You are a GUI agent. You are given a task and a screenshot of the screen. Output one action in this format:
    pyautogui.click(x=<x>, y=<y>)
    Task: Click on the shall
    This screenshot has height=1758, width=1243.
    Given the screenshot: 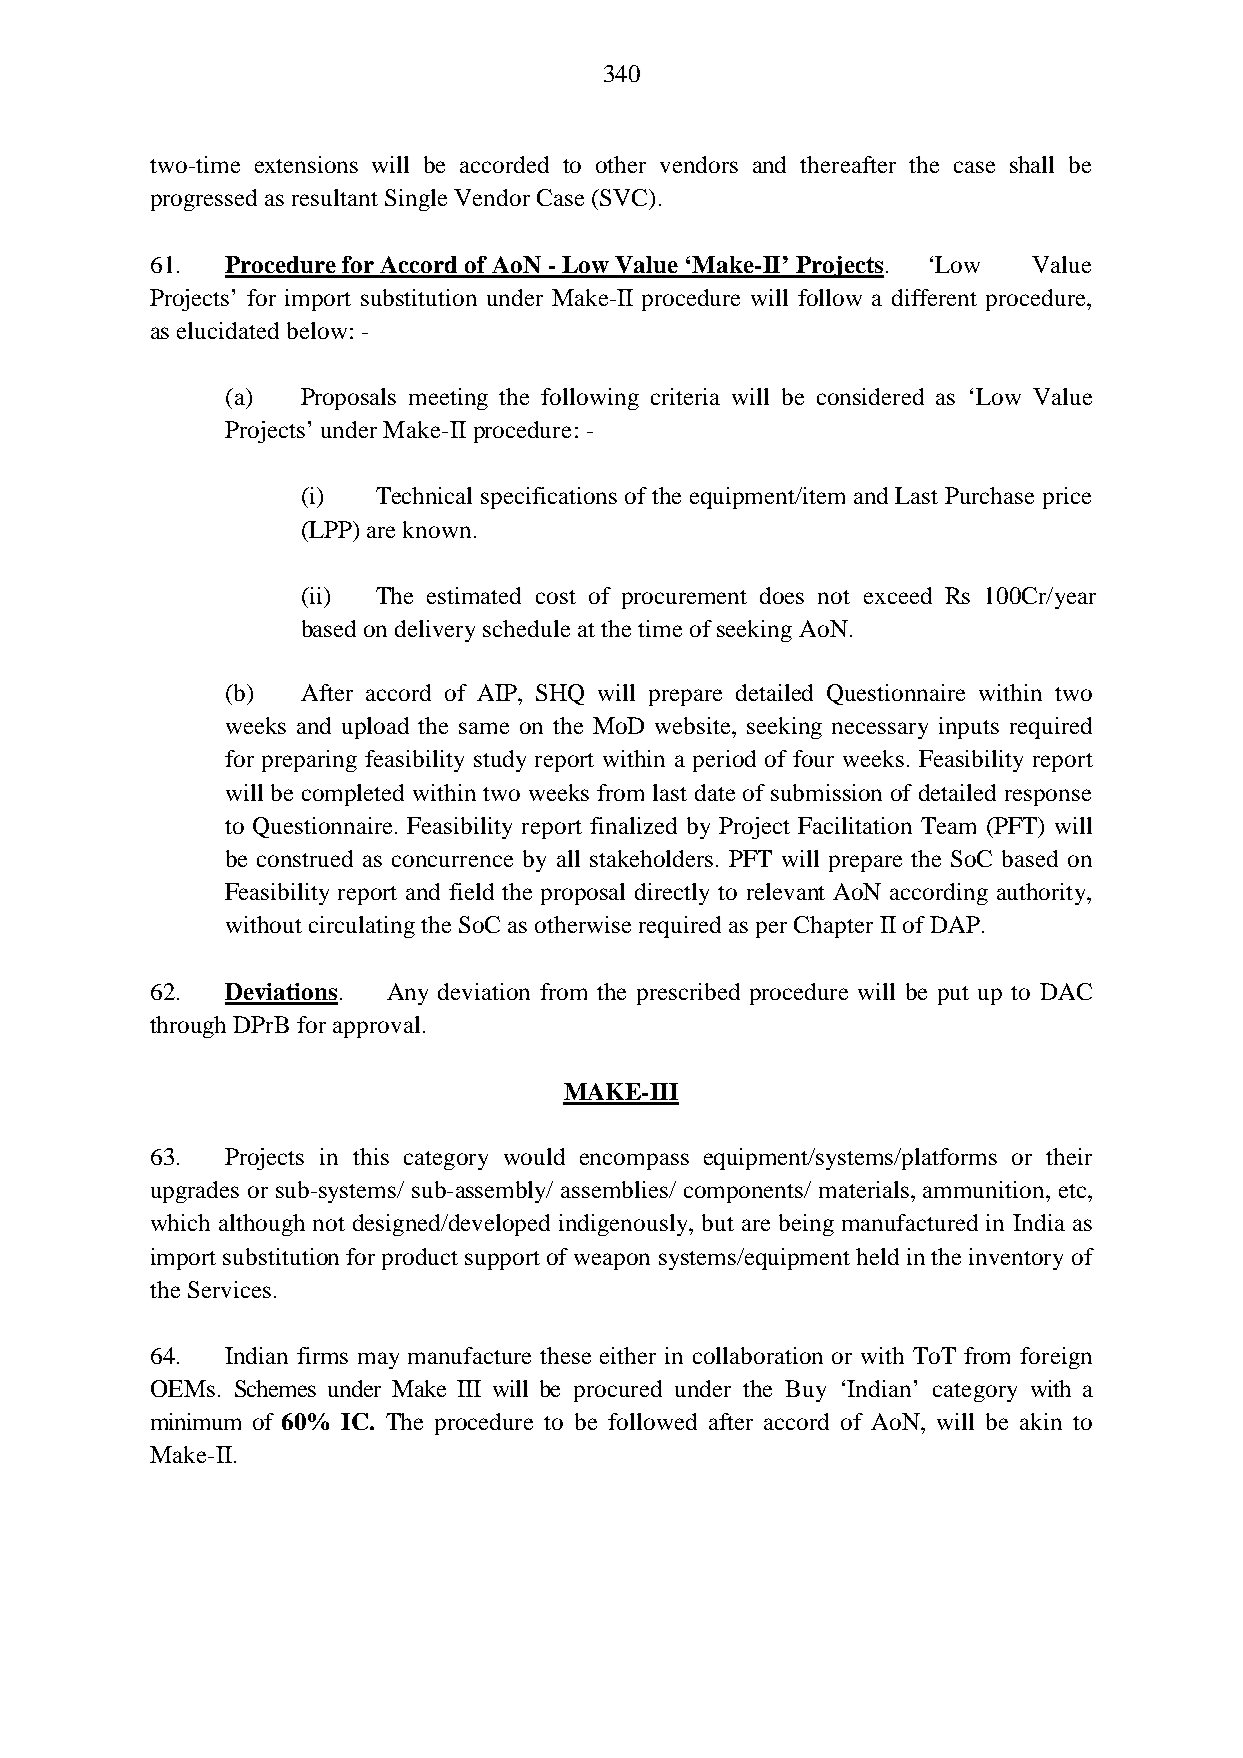 What is the action you would take?
    pyautogui.click(x=1032, y=164)
